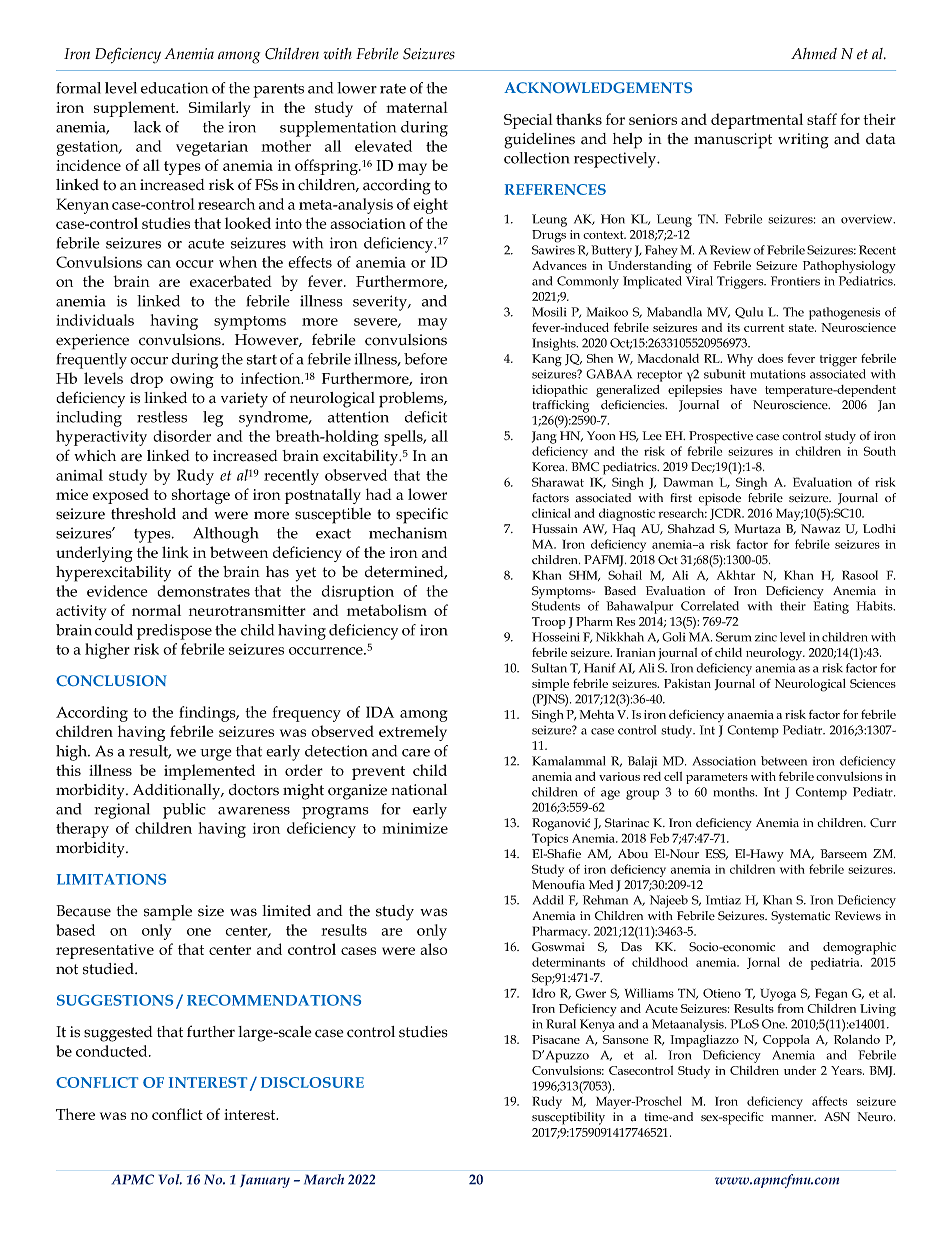 Image resolution: width=952 pixels, height=1233 pixels. What do you see at coordinates (168, 913) in the document?
I see `sample` at bounding box center [168, 913].
